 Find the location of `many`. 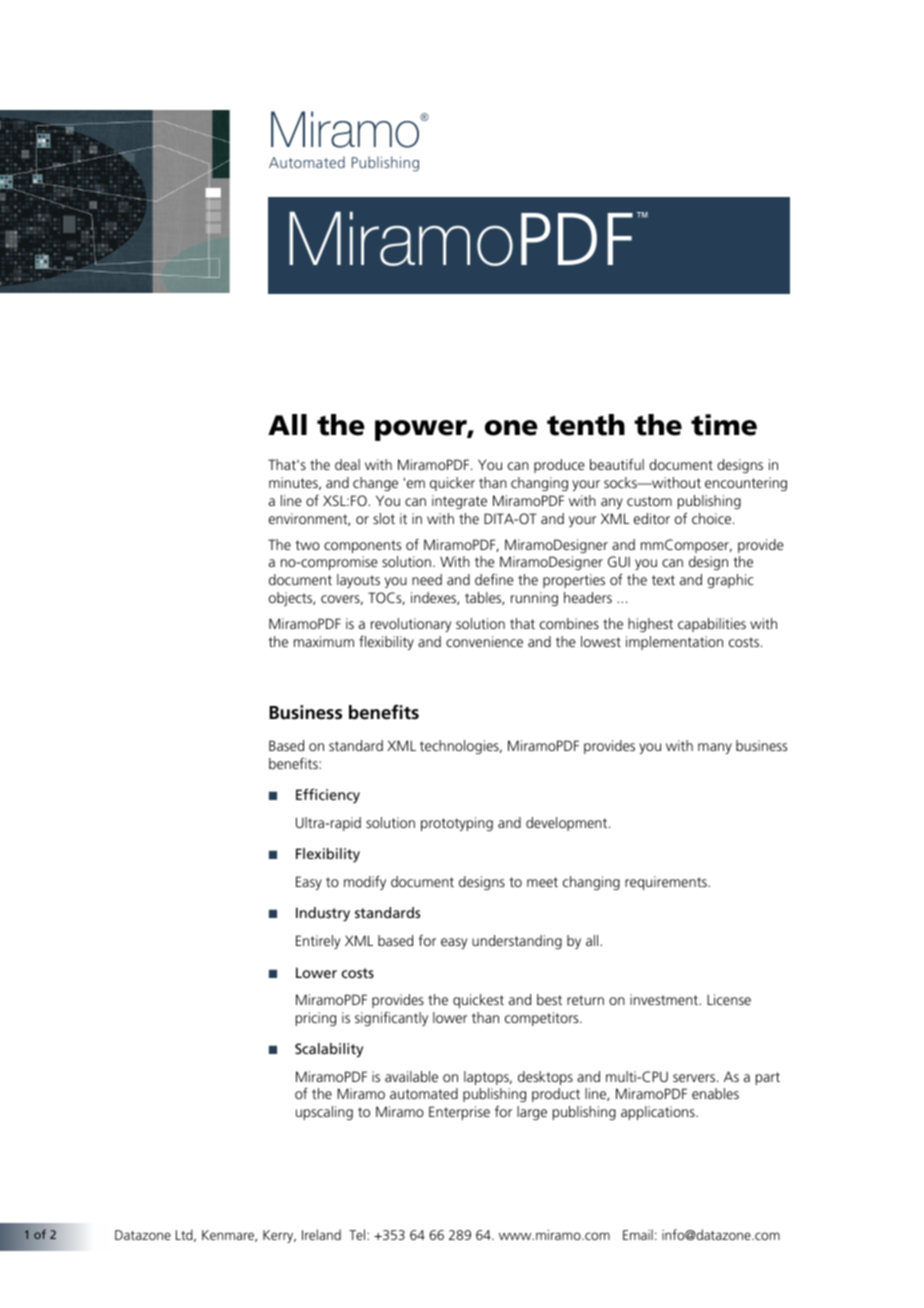

many is located at coordinates (715, 748).
